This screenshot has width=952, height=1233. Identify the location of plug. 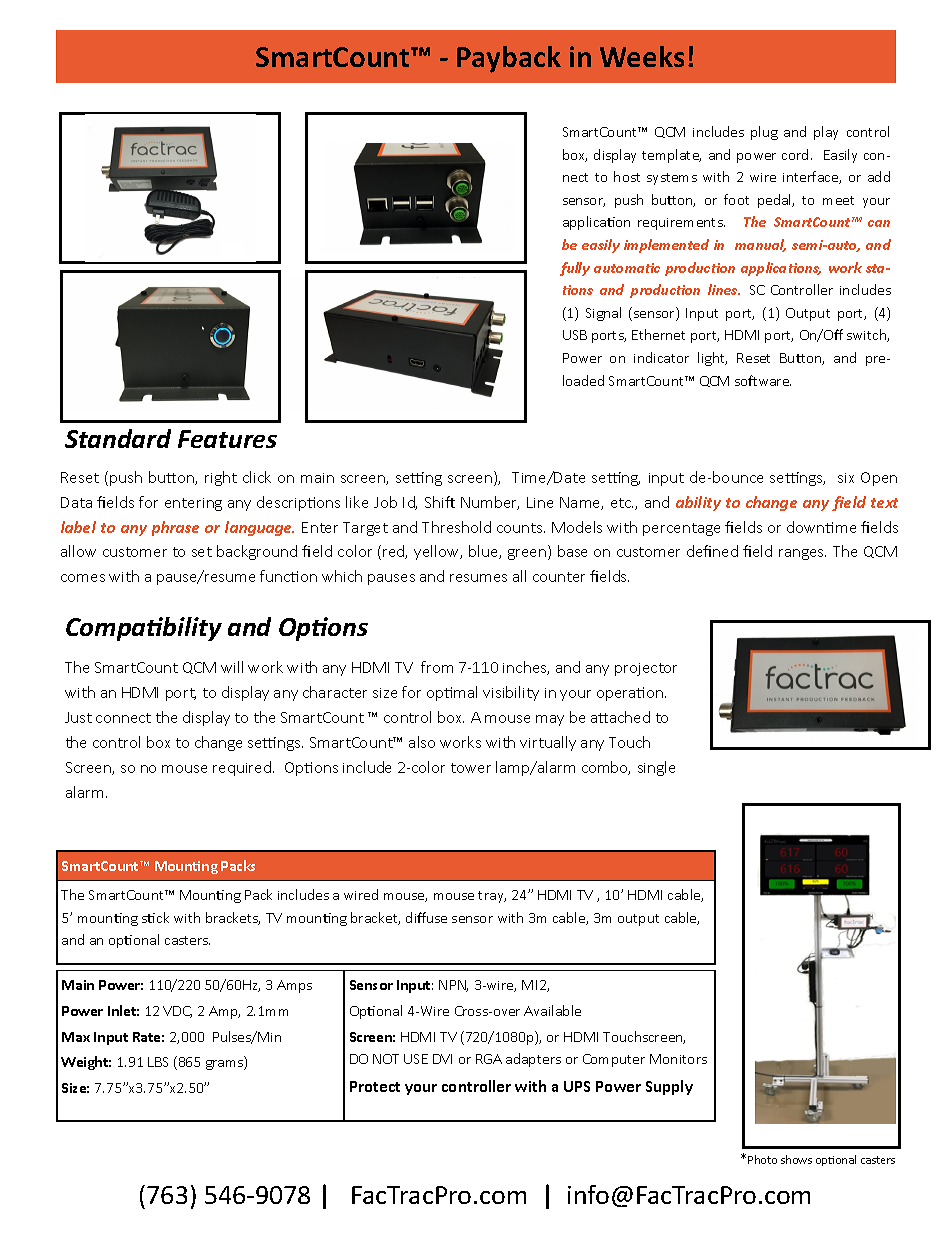
(764, 133).
